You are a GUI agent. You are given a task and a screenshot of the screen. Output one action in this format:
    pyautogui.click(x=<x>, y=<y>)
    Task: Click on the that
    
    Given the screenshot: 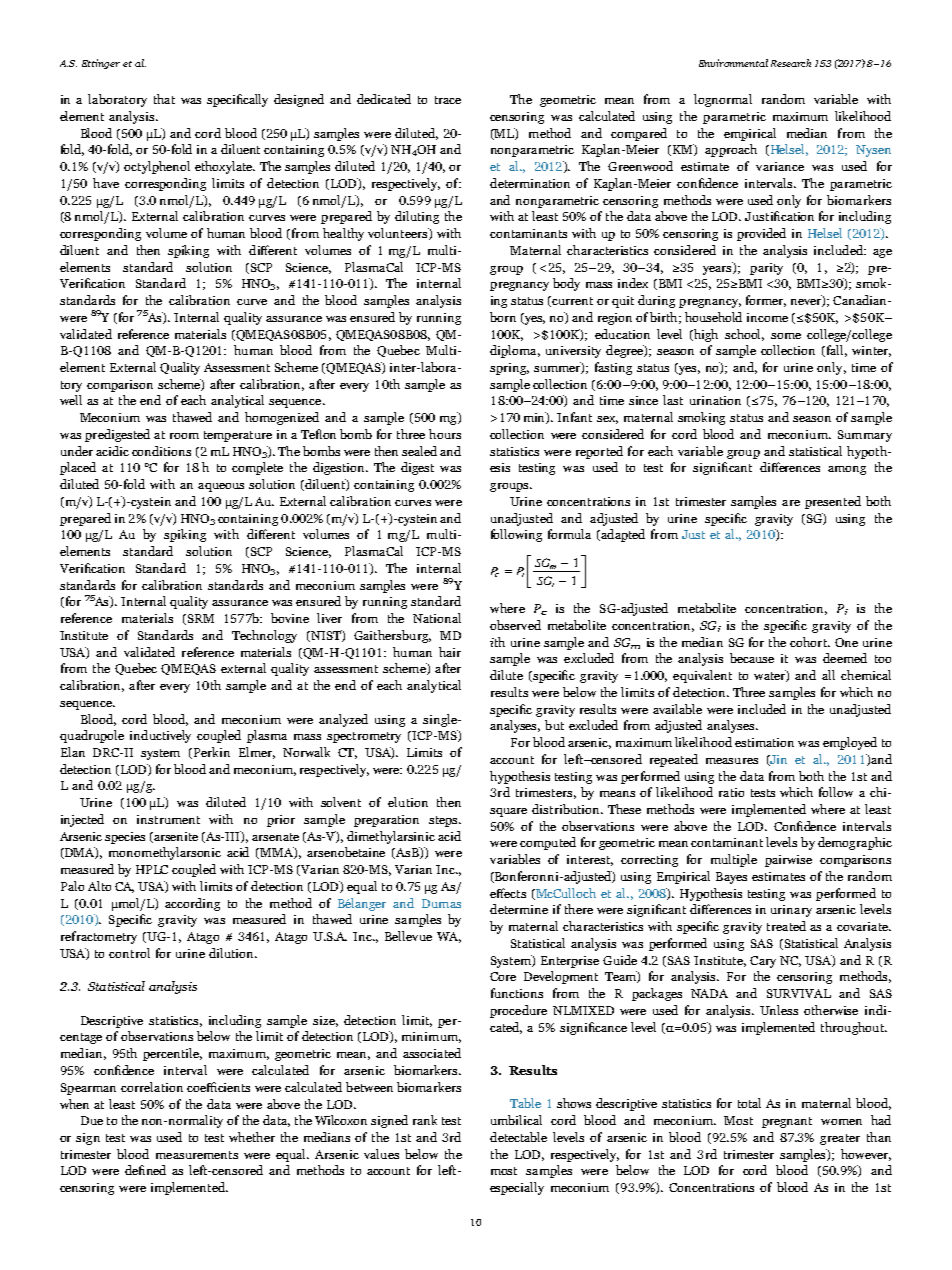 What is the action you would take?
    pyautogui.click(x=164, y=99)
